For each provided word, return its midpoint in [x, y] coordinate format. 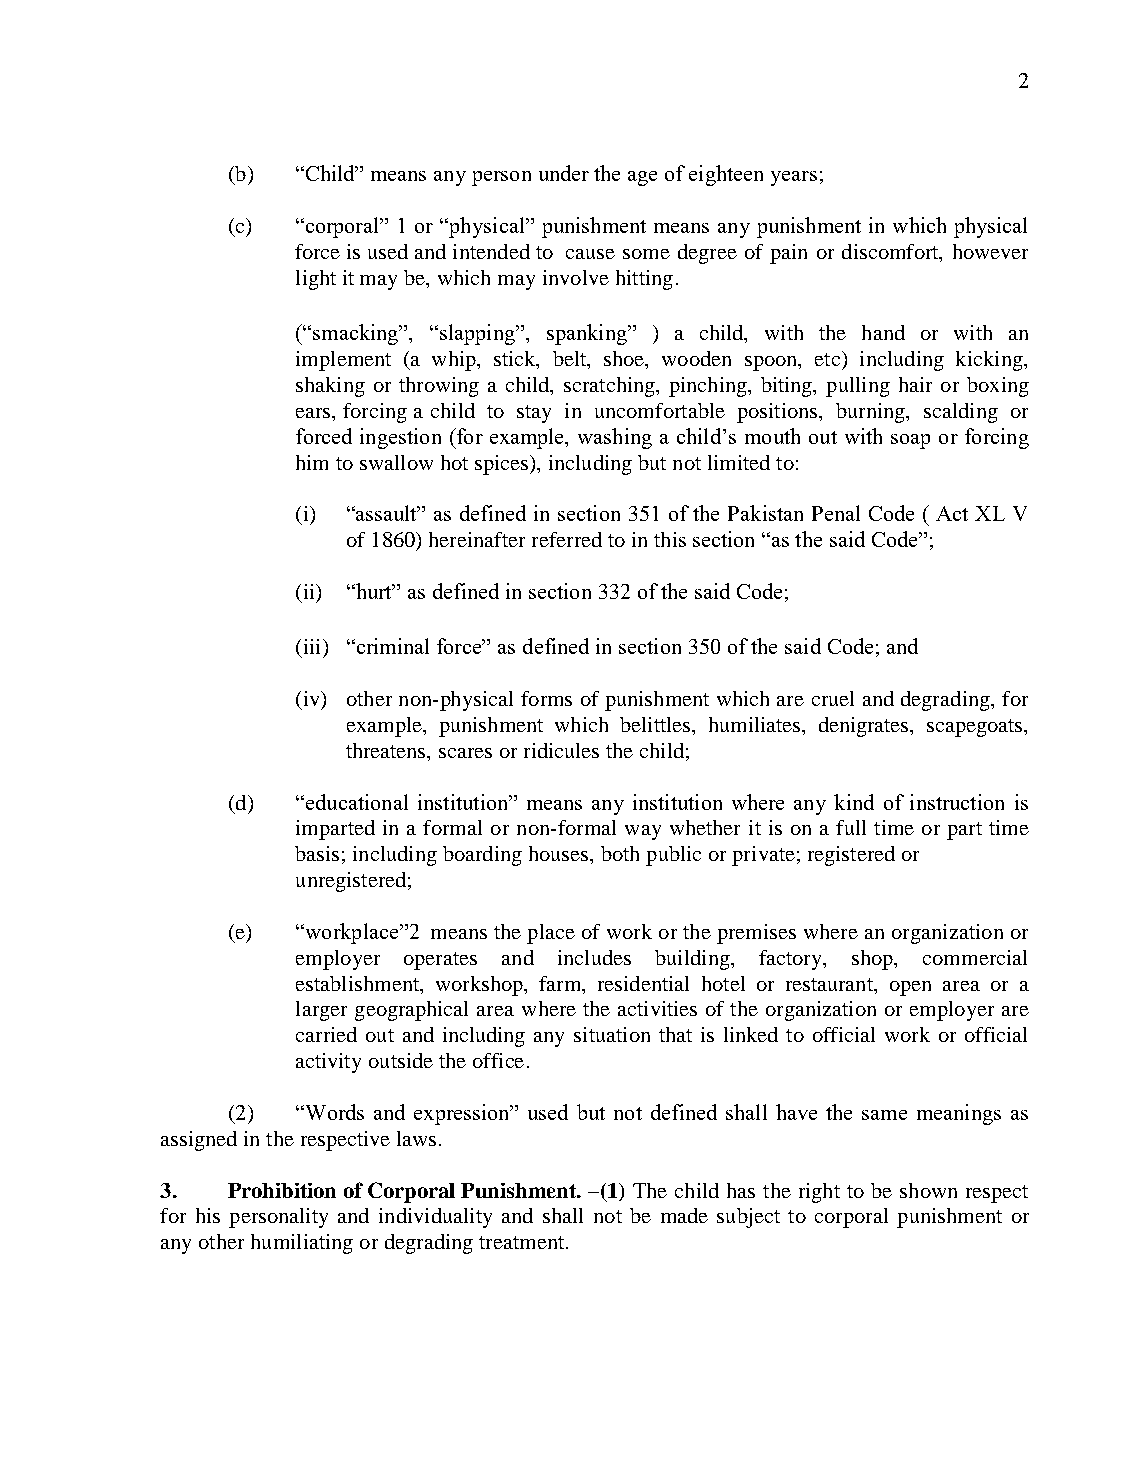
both [620, 853]
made [684, 1215]
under [564, 173]
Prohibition [282, 1190]
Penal [836, 513]
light [316, 280]
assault [386, 513]
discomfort [891, 253]
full [851, 827]
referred [567, 539]
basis [317, 853]
